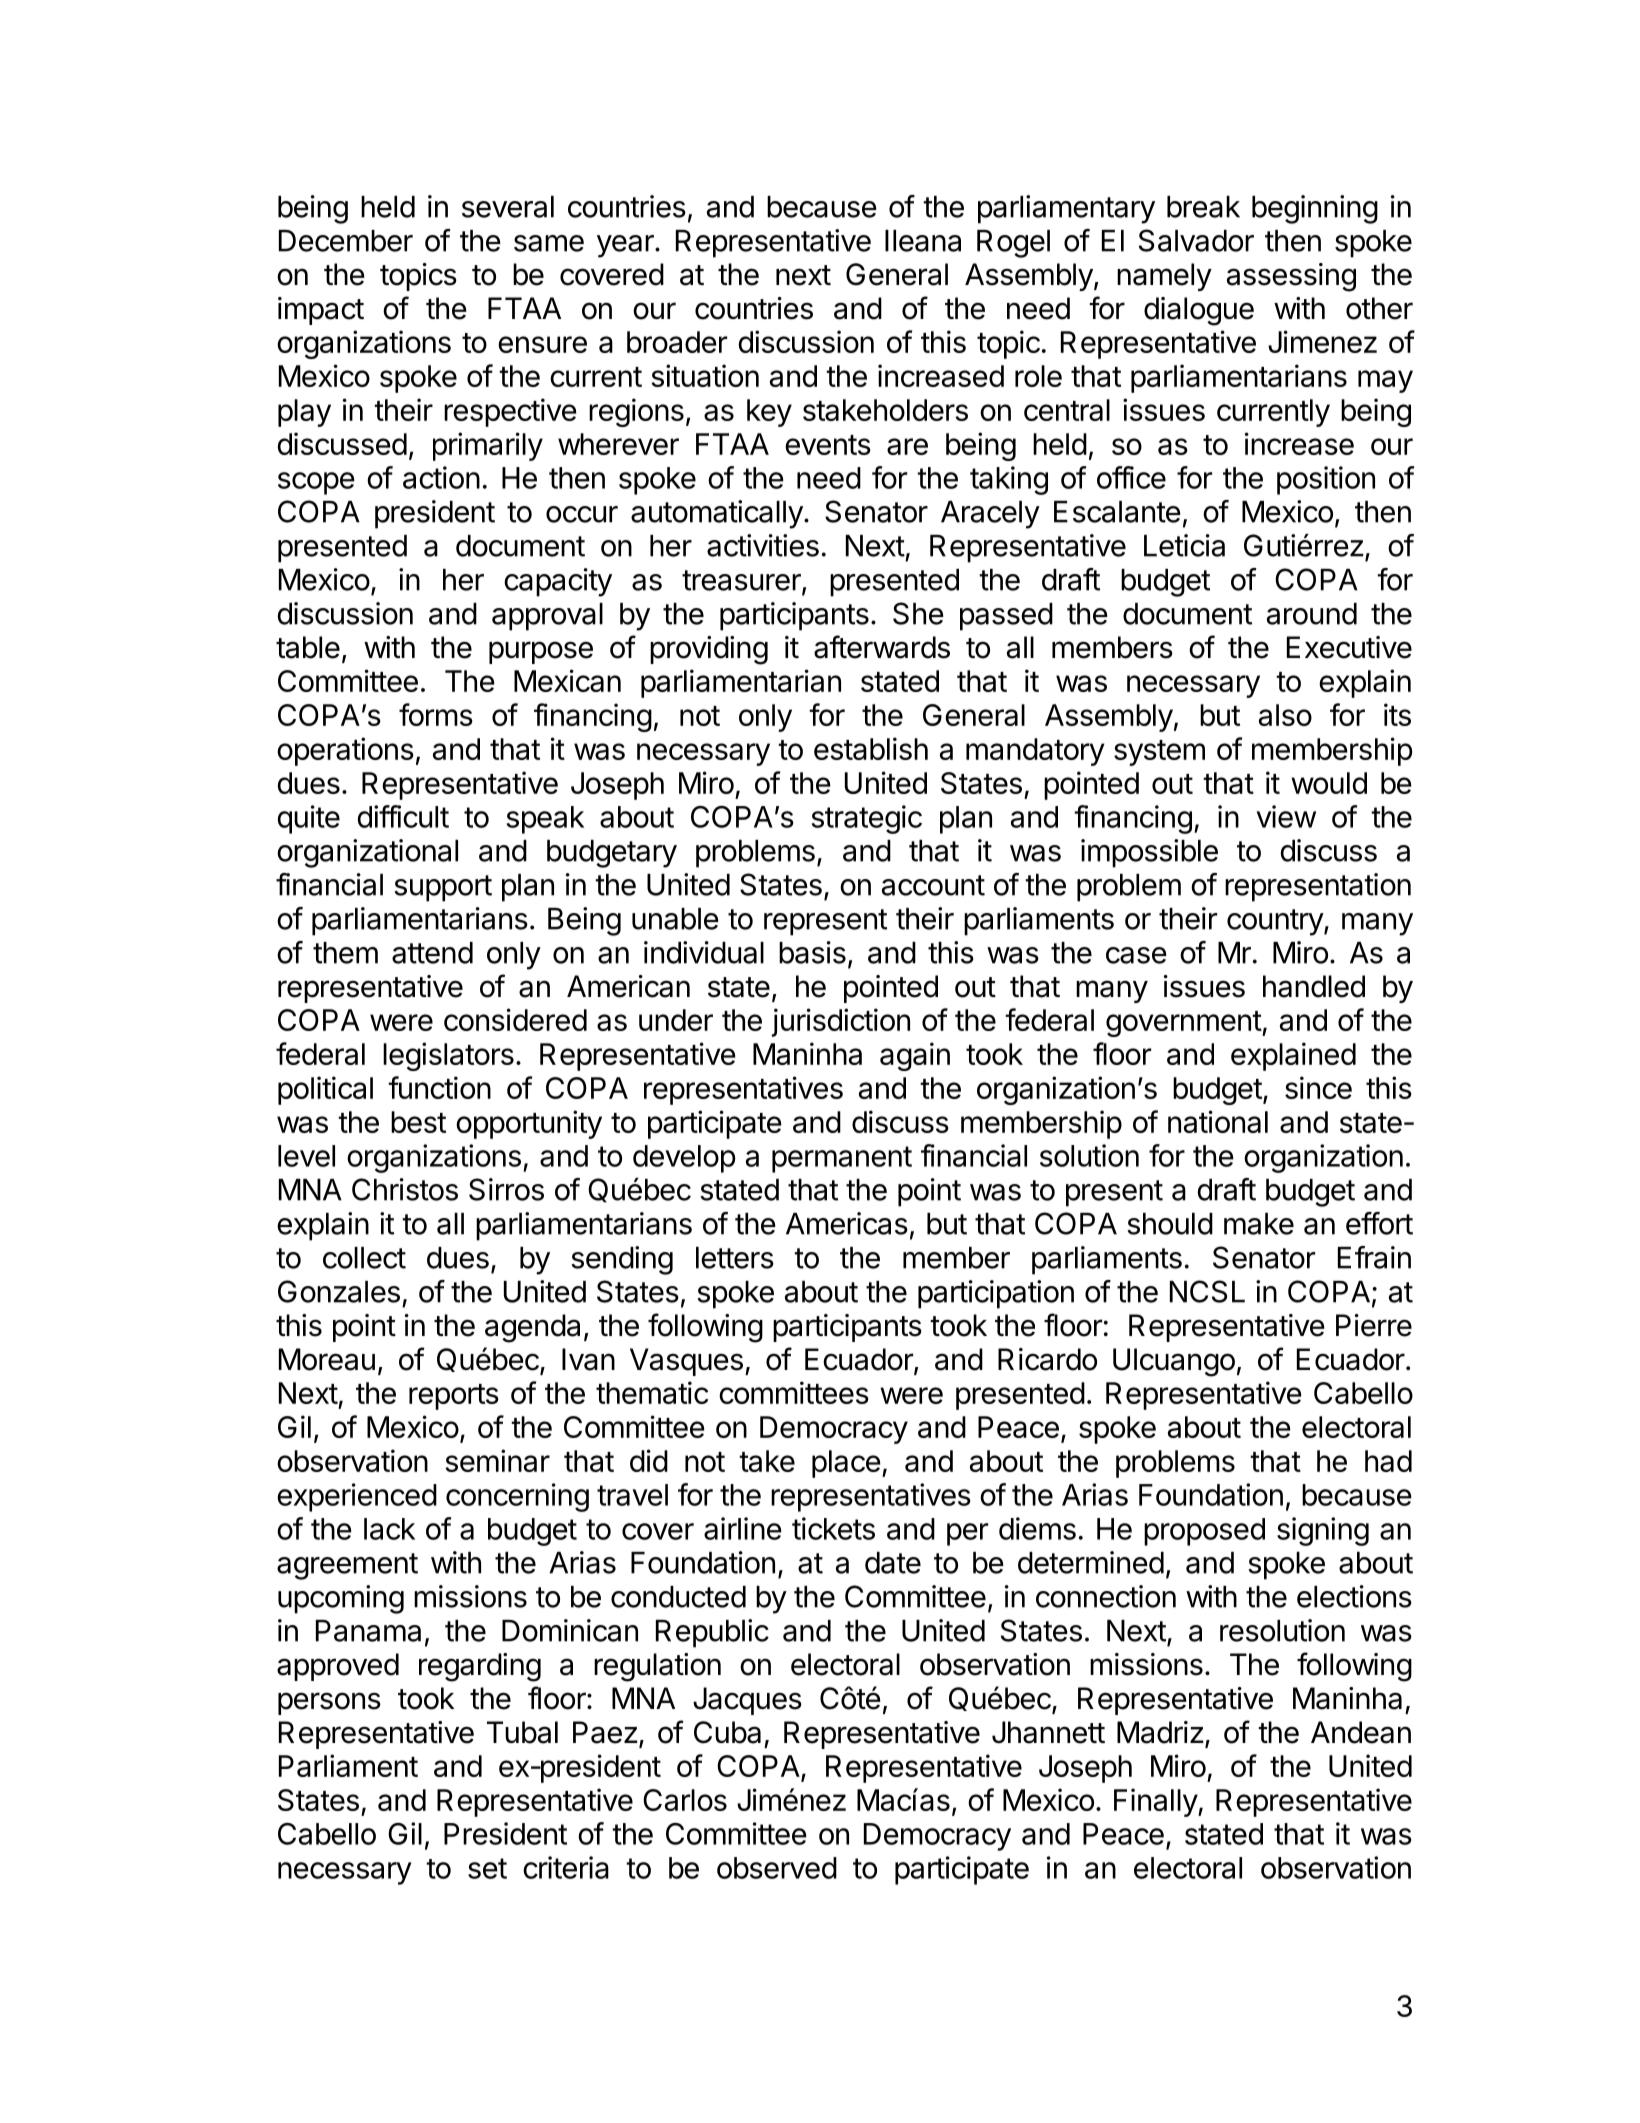 This document has width=1640, height=2123. Describe the element at coordinates (487, 1868) in the document. I see `set` at that location.
